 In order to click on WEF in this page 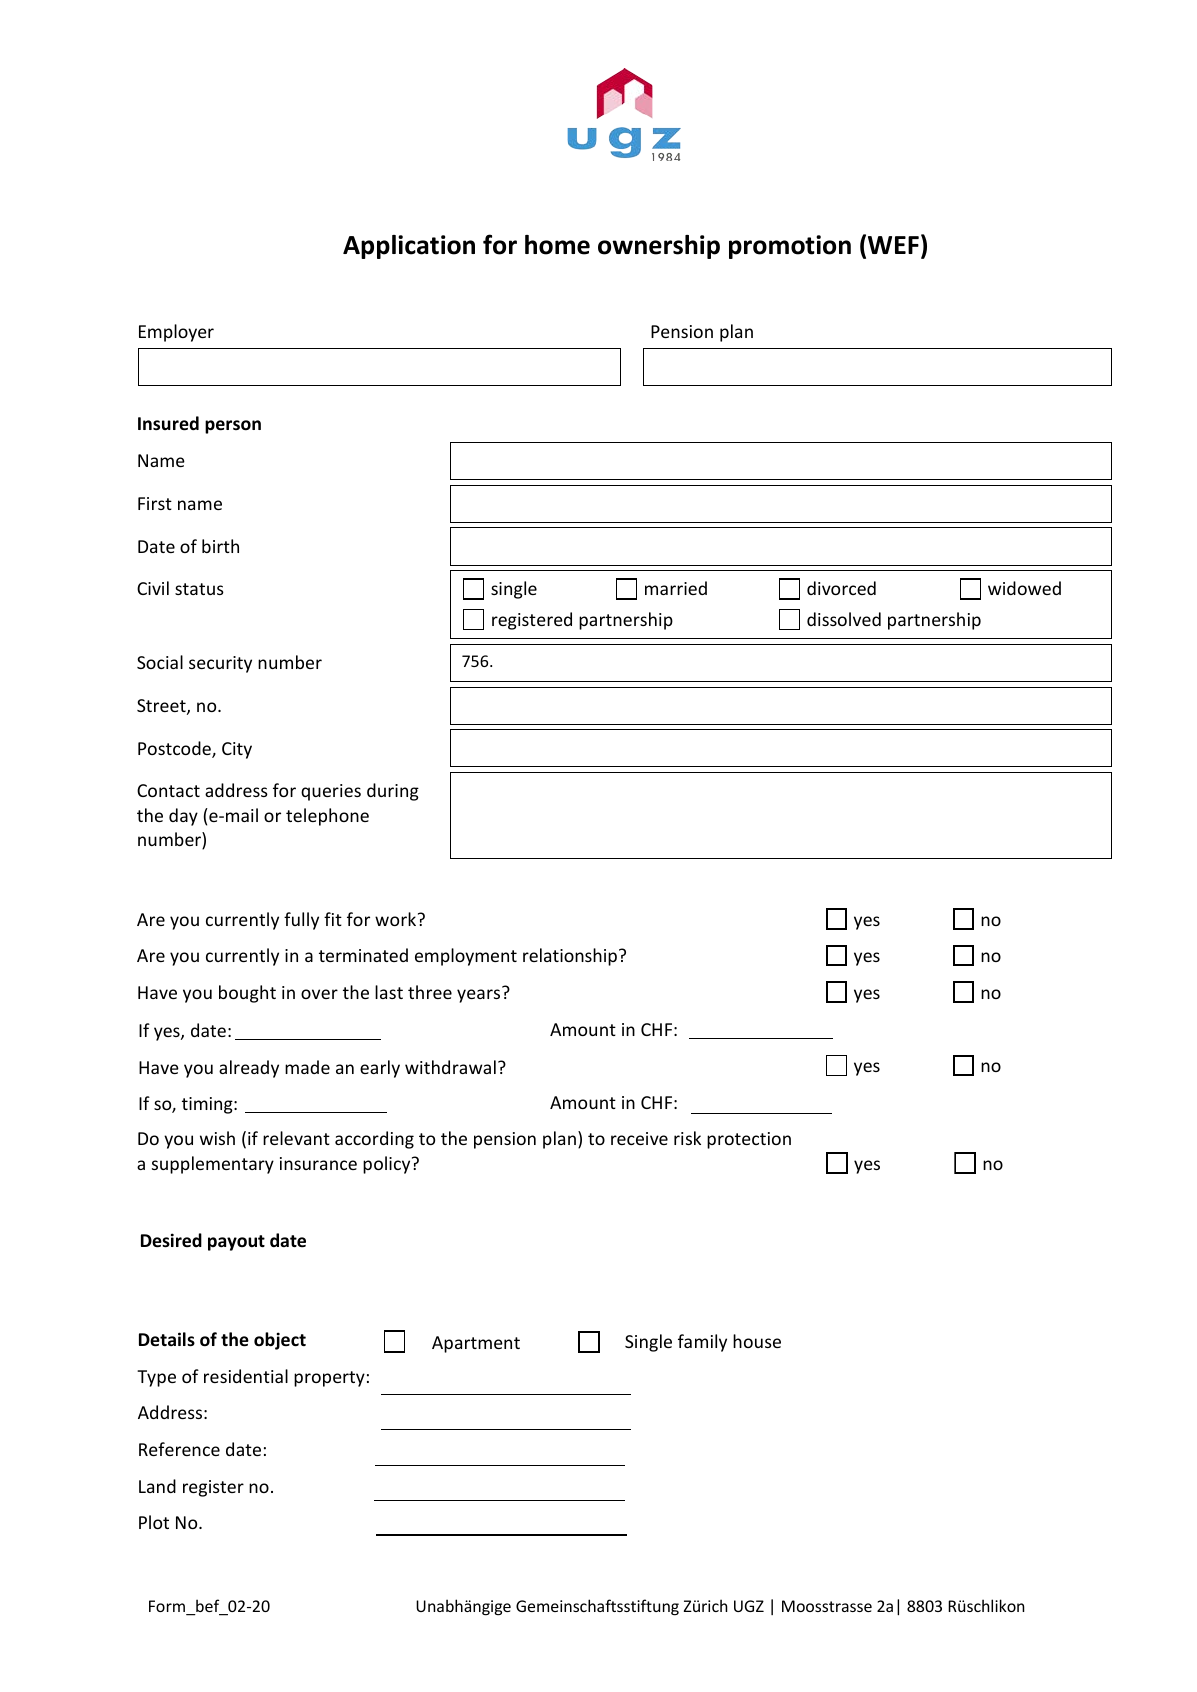, I will do `click(893, 245)`.
